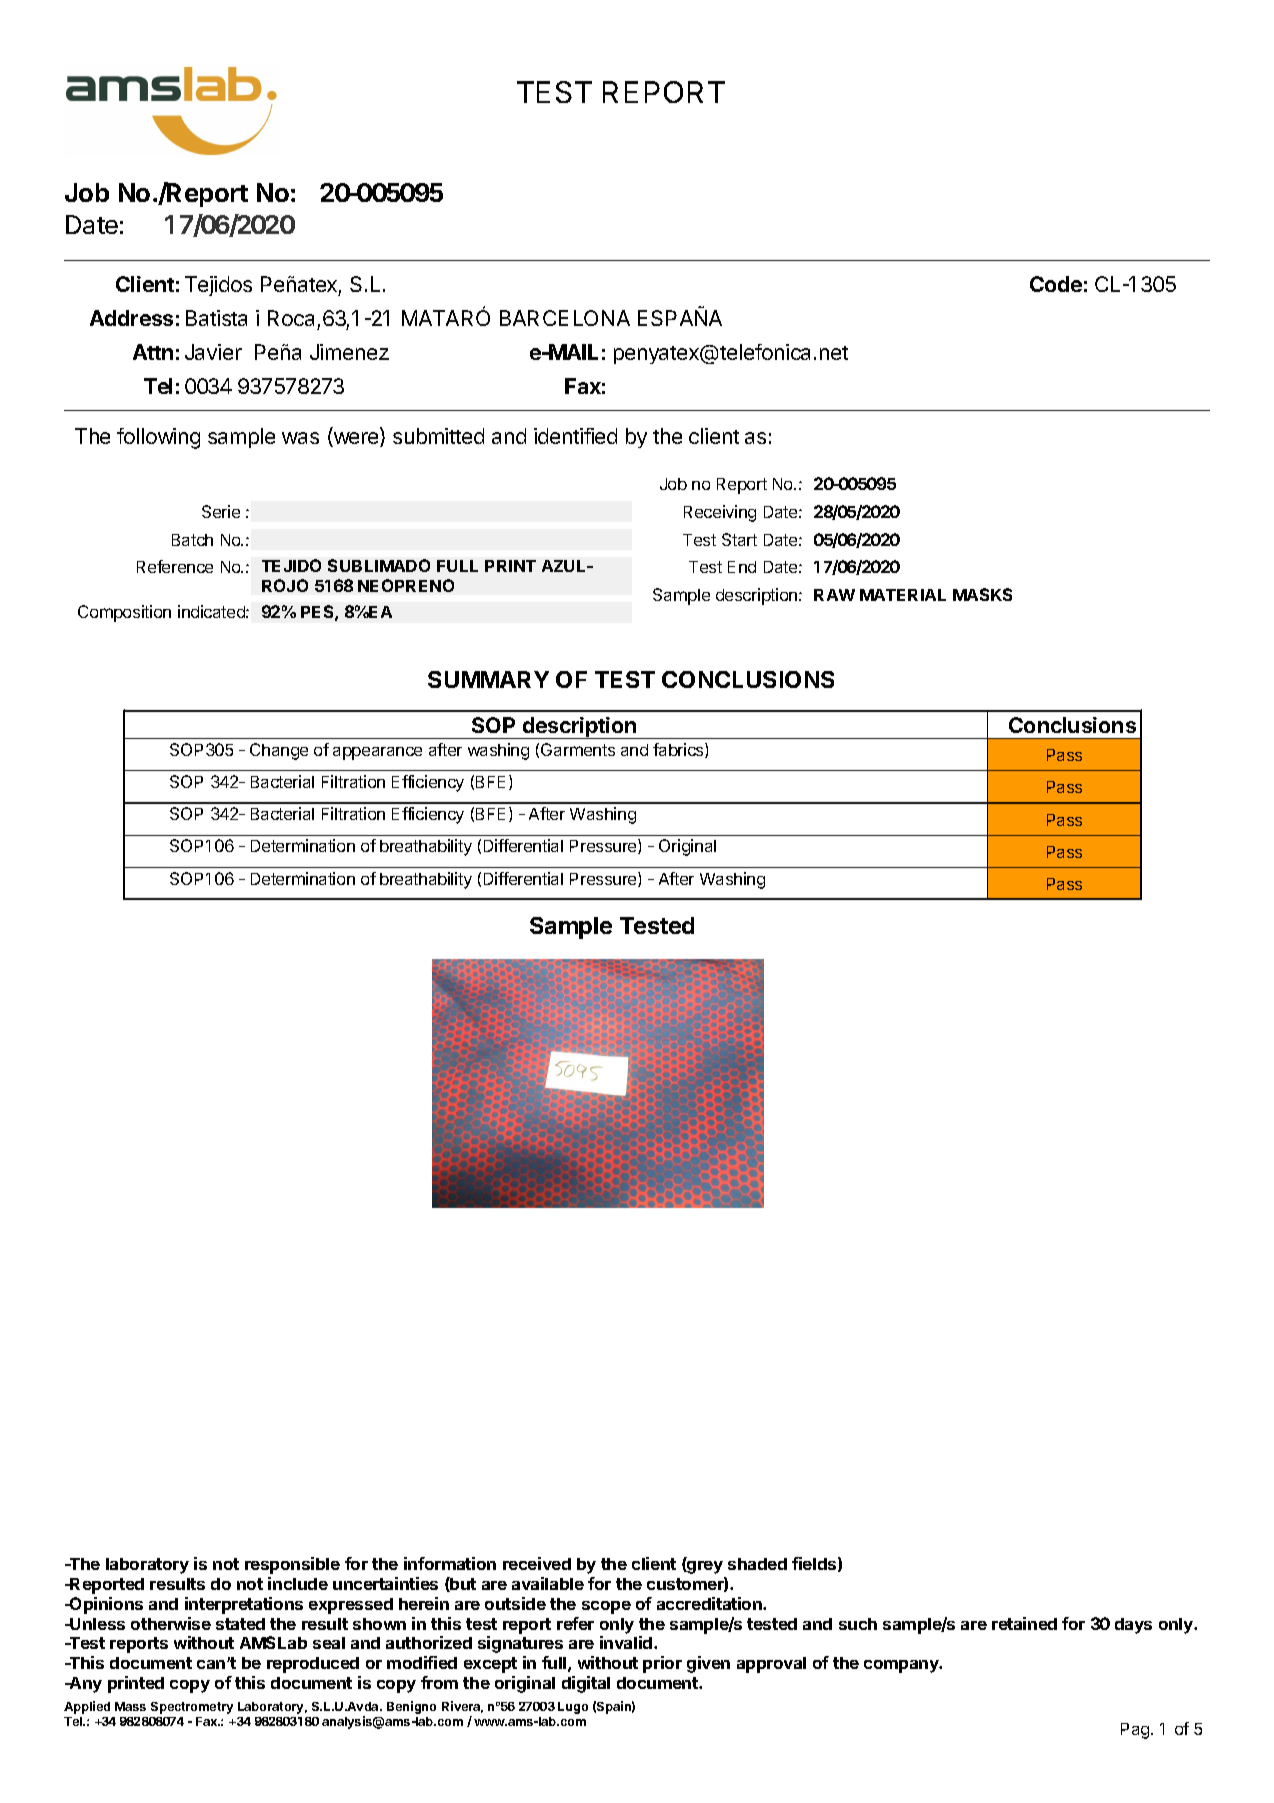 The height and width of the page is (1803, 1274). I want to click on retained, so click(1024, 1623).
